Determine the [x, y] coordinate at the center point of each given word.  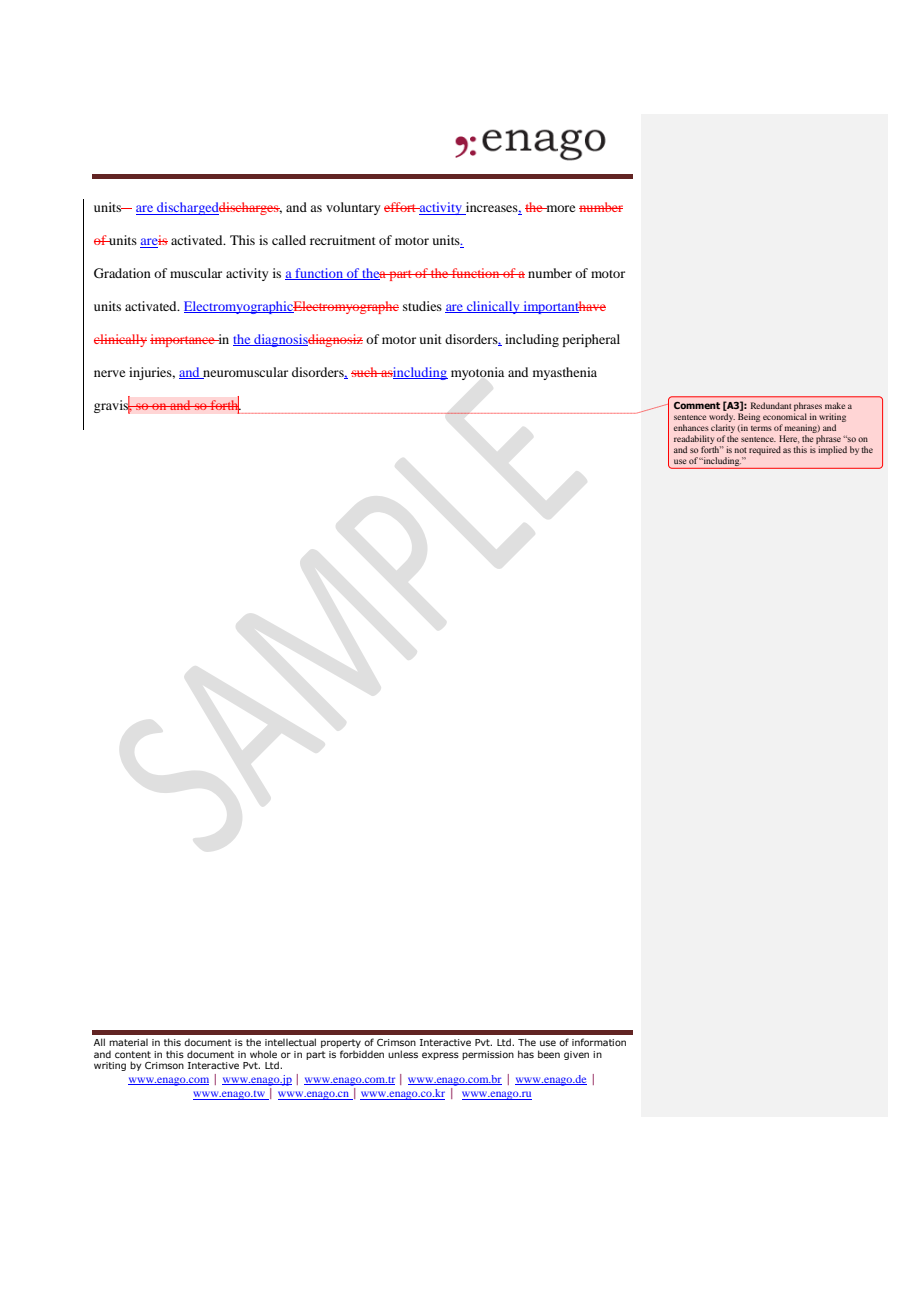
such [365, 372]
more [559, 208]
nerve [109, 373]
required [765, 450]
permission [488, 1055]
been [549, 1054]
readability [694, 439]
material [128, 1042]
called [289, 240]
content [133, 1054]
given [576, 1055]
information [599, 1042]
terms [761, 428]
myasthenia [565, 373]
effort [401, 207]
